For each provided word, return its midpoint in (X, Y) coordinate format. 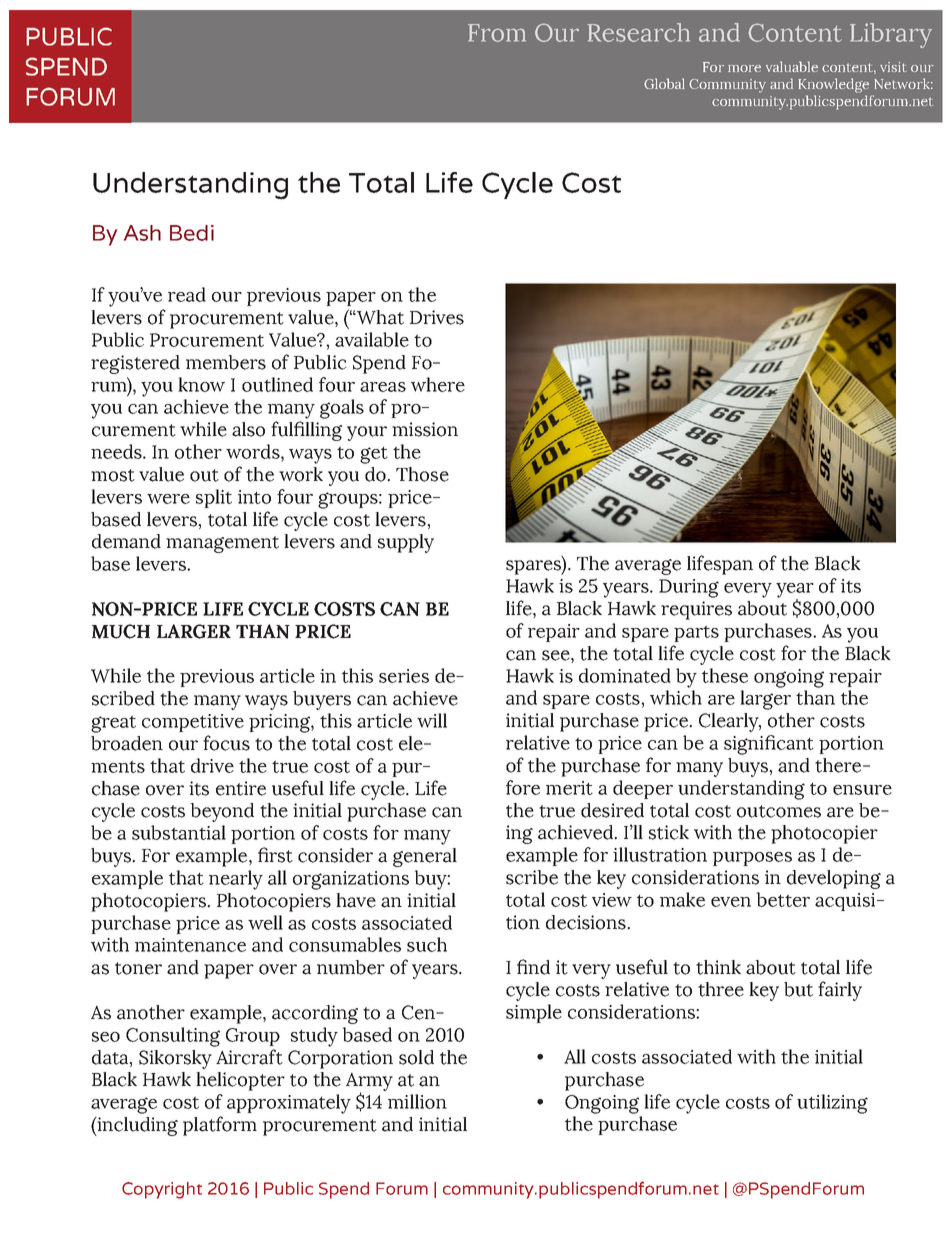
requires (696, 610)
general (425, 857)
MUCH (121, 631)
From (497, 33)
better (783, 899)
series (404, 676)
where (438, 384)
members (226, 362)
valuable (792, 66)
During (689, 588)
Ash (142, 233)
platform (220, 1126)
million (417, 1101)
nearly (236, 880)
